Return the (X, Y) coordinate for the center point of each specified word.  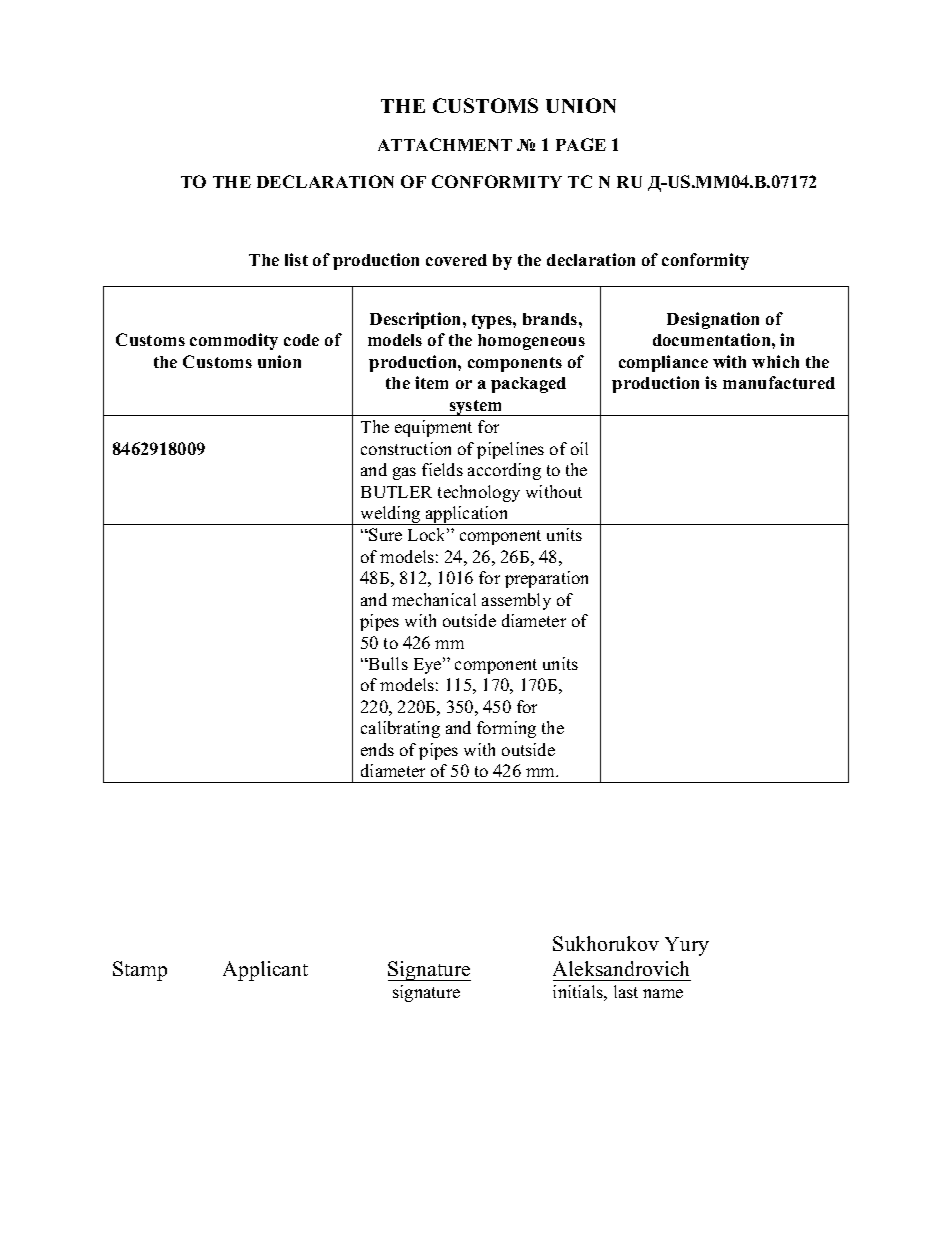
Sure (385, 534)
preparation (546, 579)
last (626, 991)
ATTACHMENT (445, 144)
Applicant (265, 971)
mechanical (434, 599)
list (296, 259)
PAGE (581, 144)
